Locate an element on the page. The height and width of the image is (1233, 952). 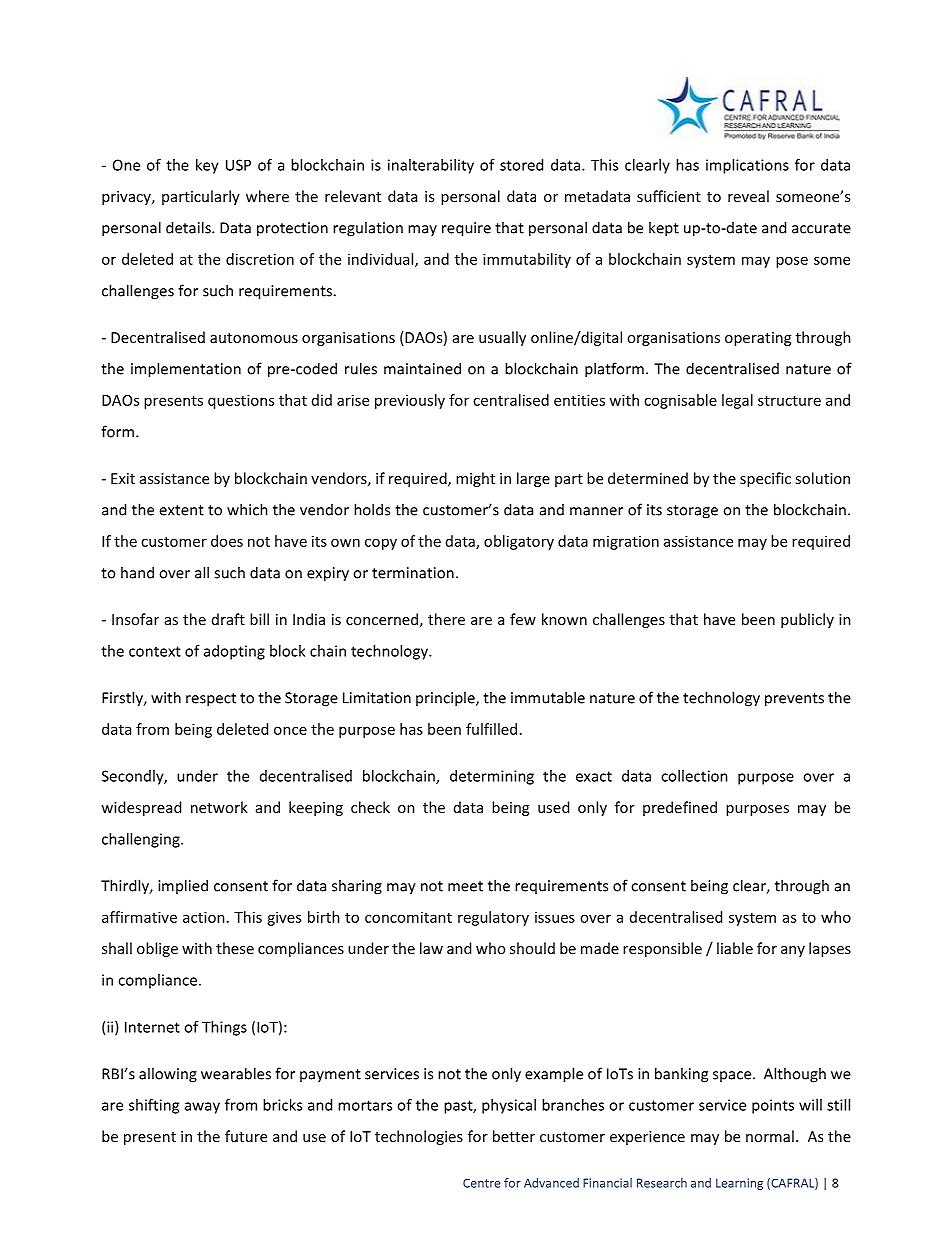
prevents is located at coordinates (794, 700).
